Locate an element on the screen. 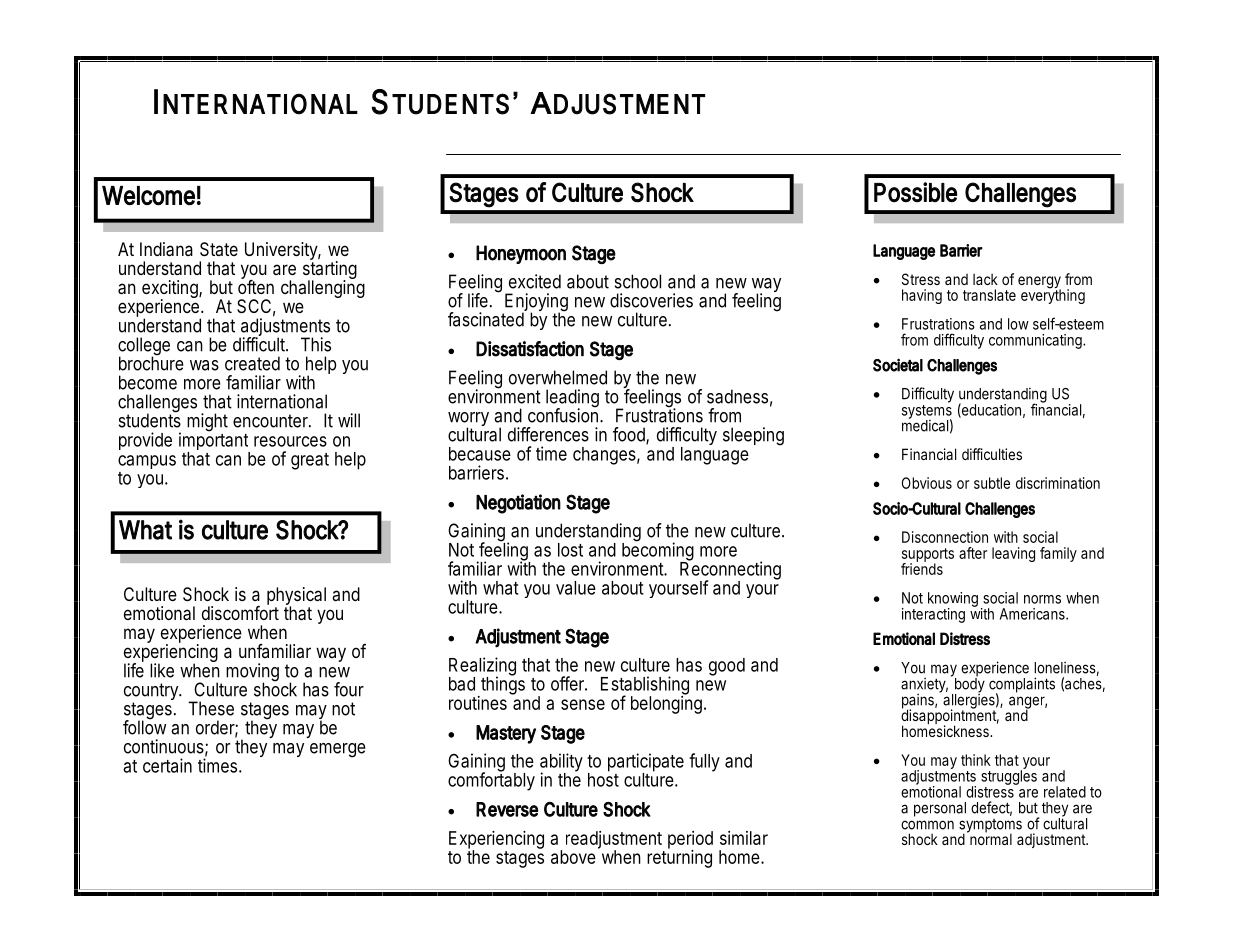 This screenshot has width=1233, height=952. Possible is located at coordinates (915, 192).
